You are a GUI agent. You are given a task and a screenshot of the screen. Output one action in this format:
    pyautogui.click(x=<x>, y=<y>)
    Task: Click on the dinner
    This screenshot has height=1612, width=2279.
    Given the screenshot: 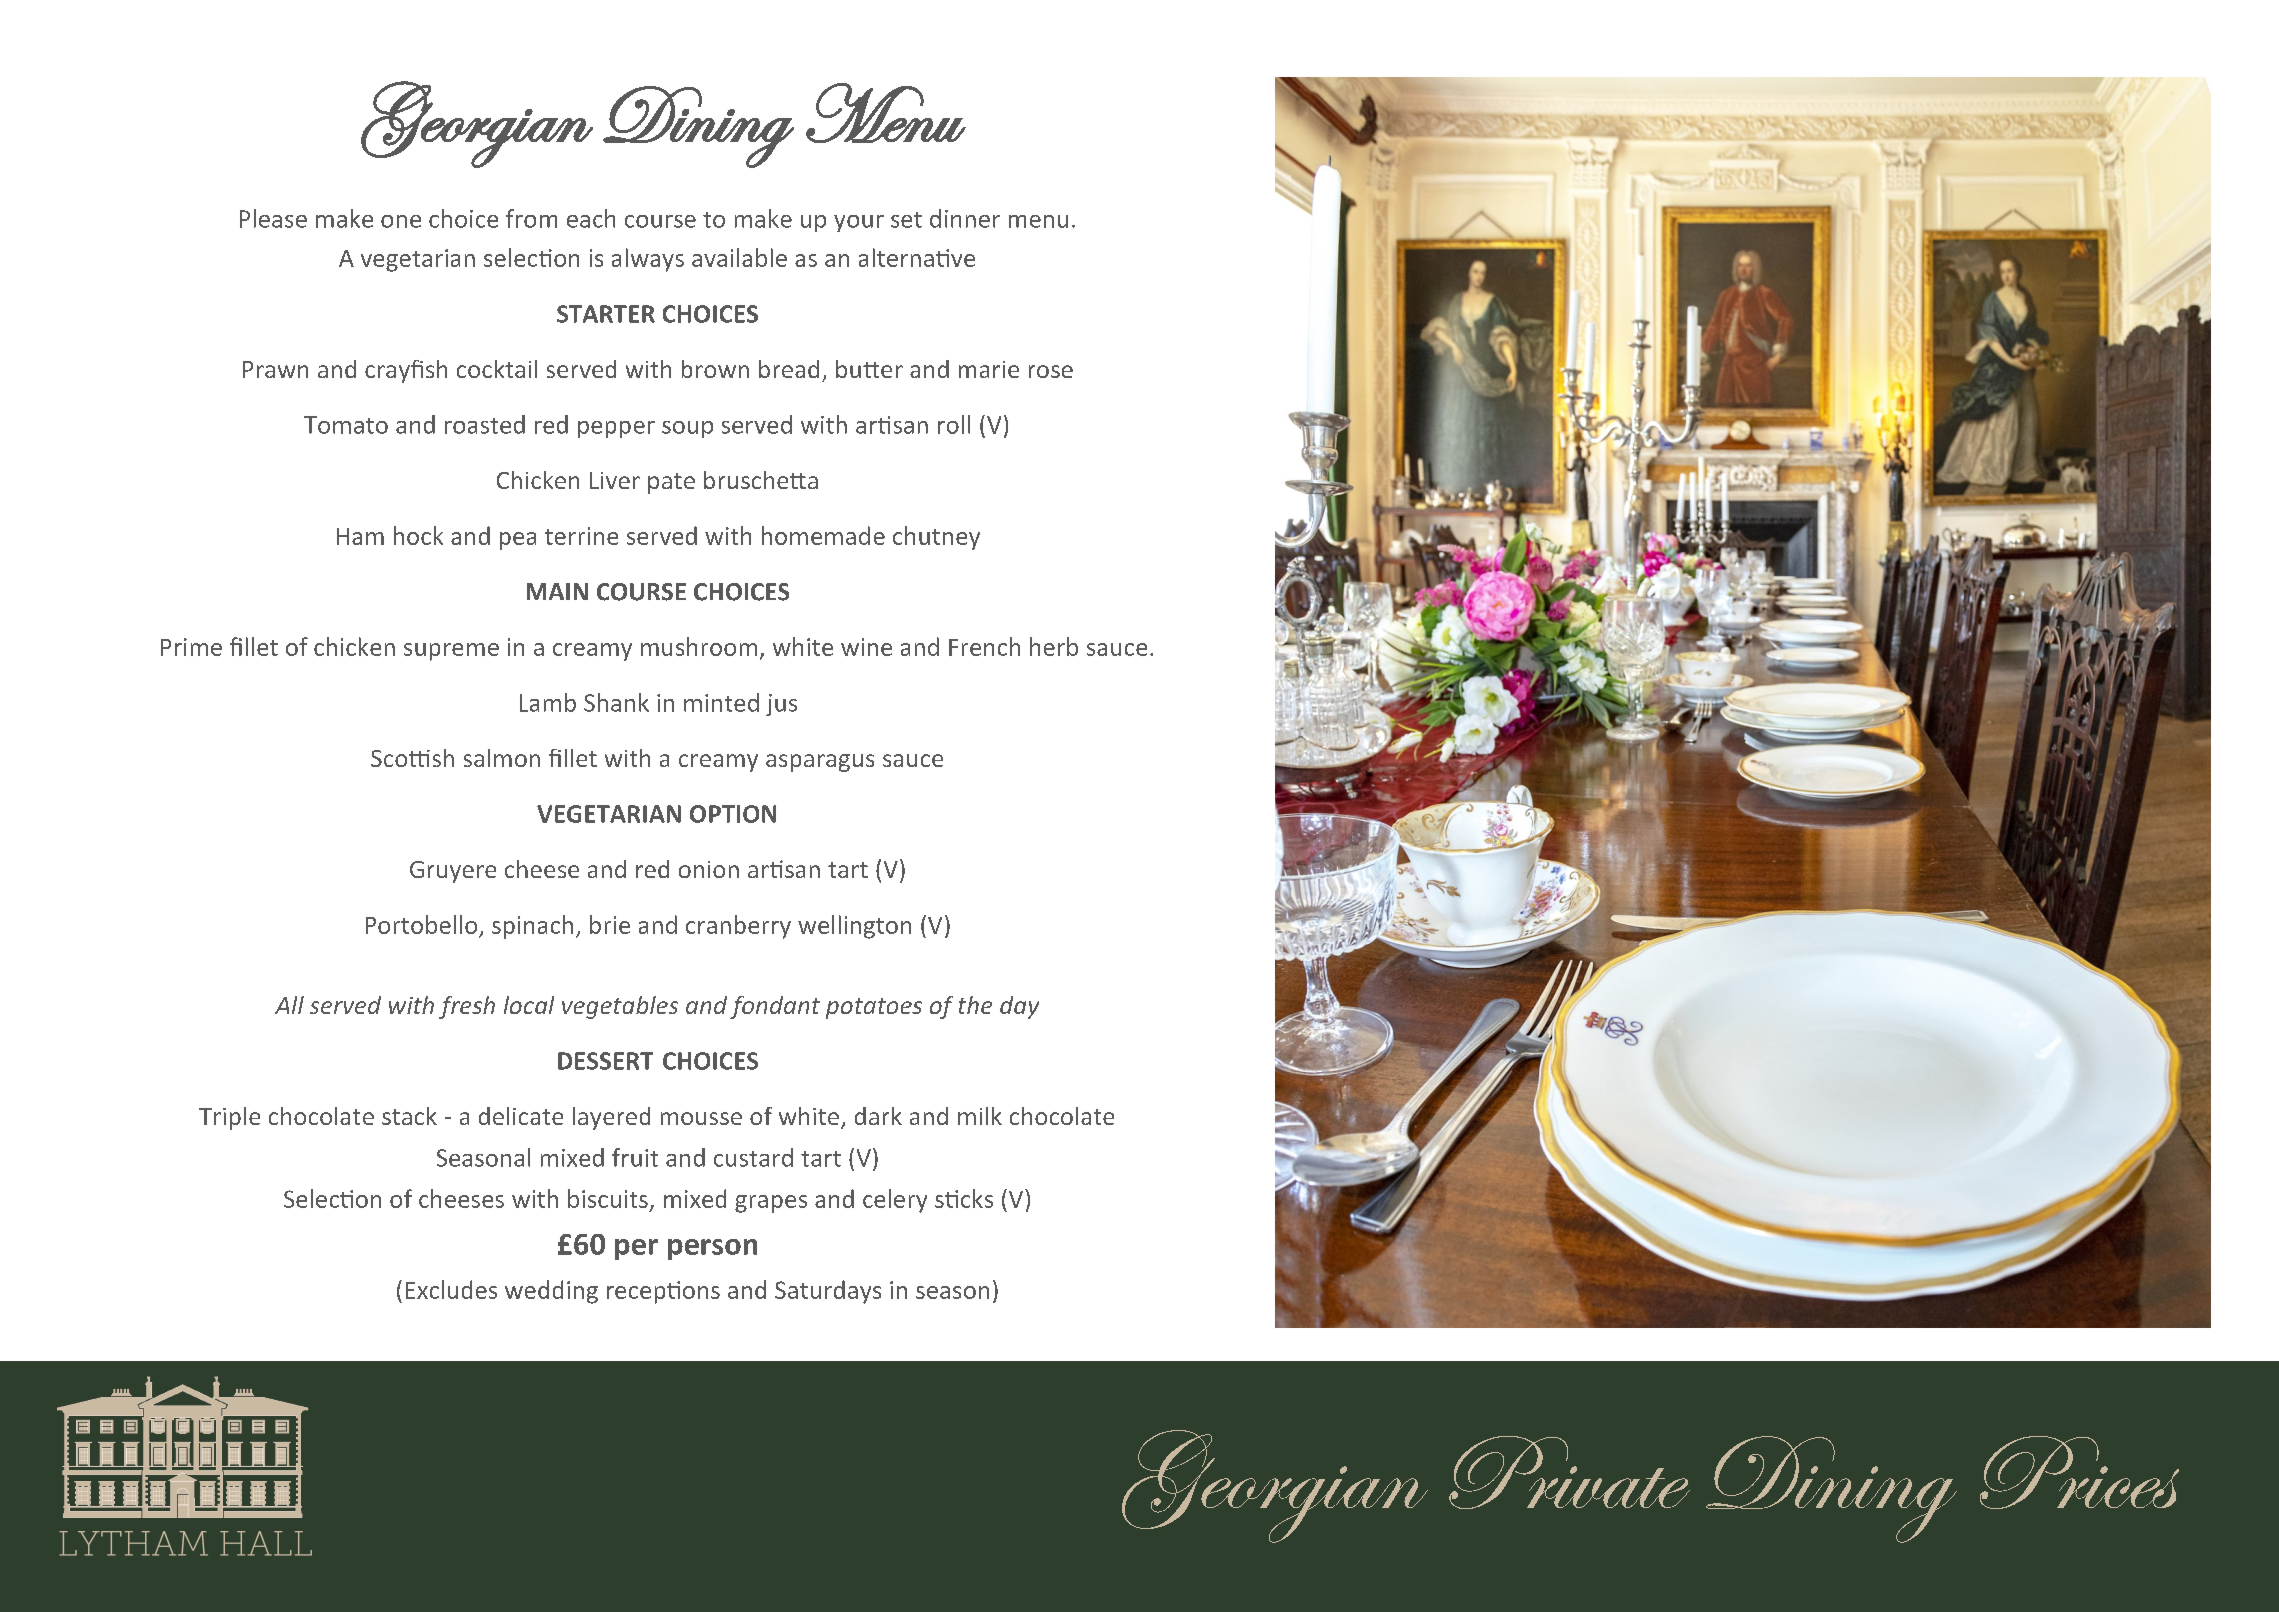 What is the action you would take?
    pyautogui.click(x=965, y=218)
